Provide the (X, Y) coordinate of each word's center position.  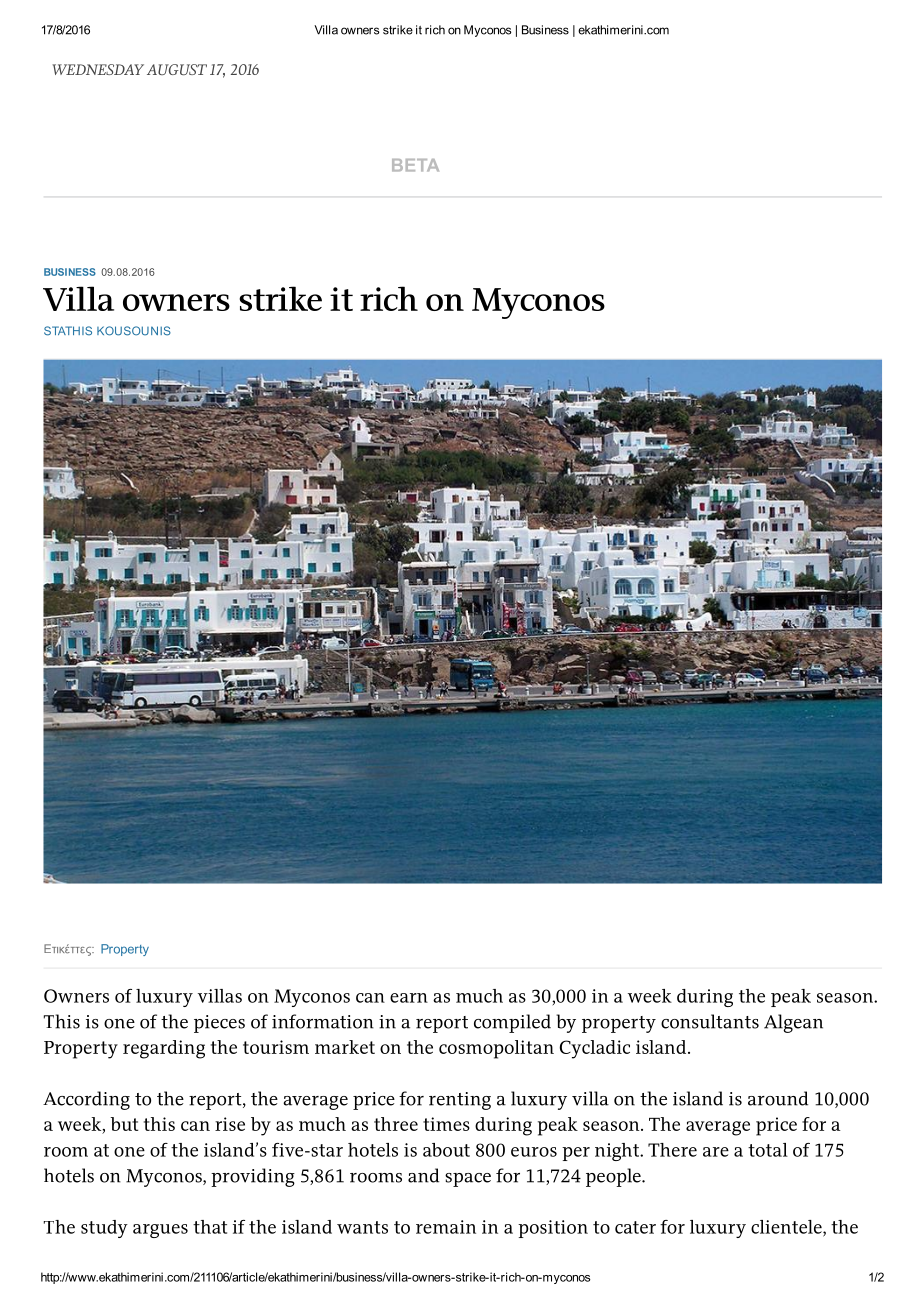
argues (160, 1231)
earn (409, 998)
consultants (710, 1021)
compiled (512, 1023)
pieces (219, 1024)
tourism (276, 1047)
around (778, 1098)
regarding (164, 1049)
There (672, 1150)
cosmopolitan (496, 1049)
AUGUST (177, 69)
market (345, 1047)
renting (460, 1101)
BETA (415, 165)
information (323, 1021)
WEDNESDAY (98, 69)
